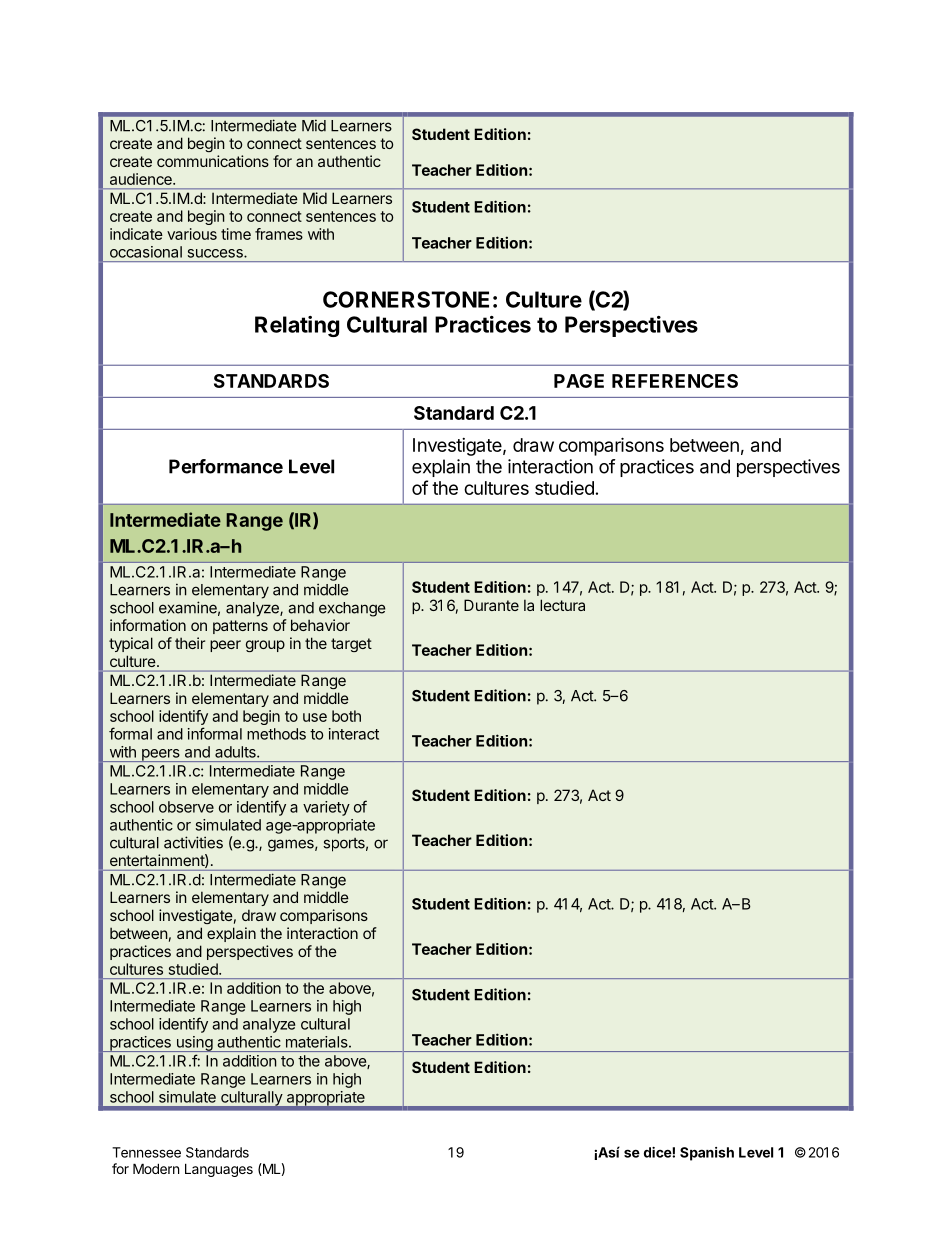 The image size is (952, 1233). I want to click on communications, so click(213, 161).
